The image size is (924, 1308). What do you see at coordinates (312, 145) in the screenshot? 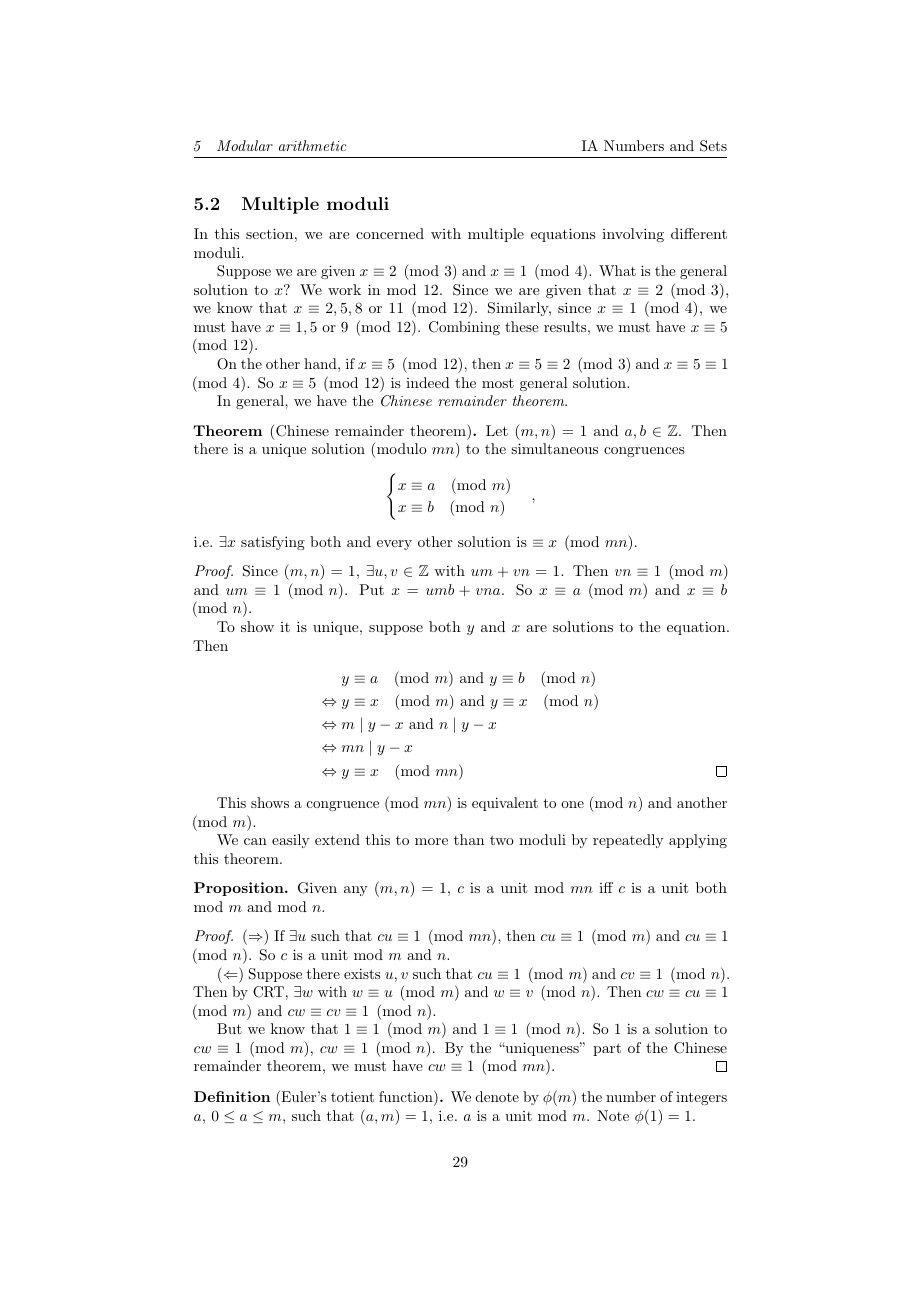
I see `arithmetic` at bounding box center [312, 145].
